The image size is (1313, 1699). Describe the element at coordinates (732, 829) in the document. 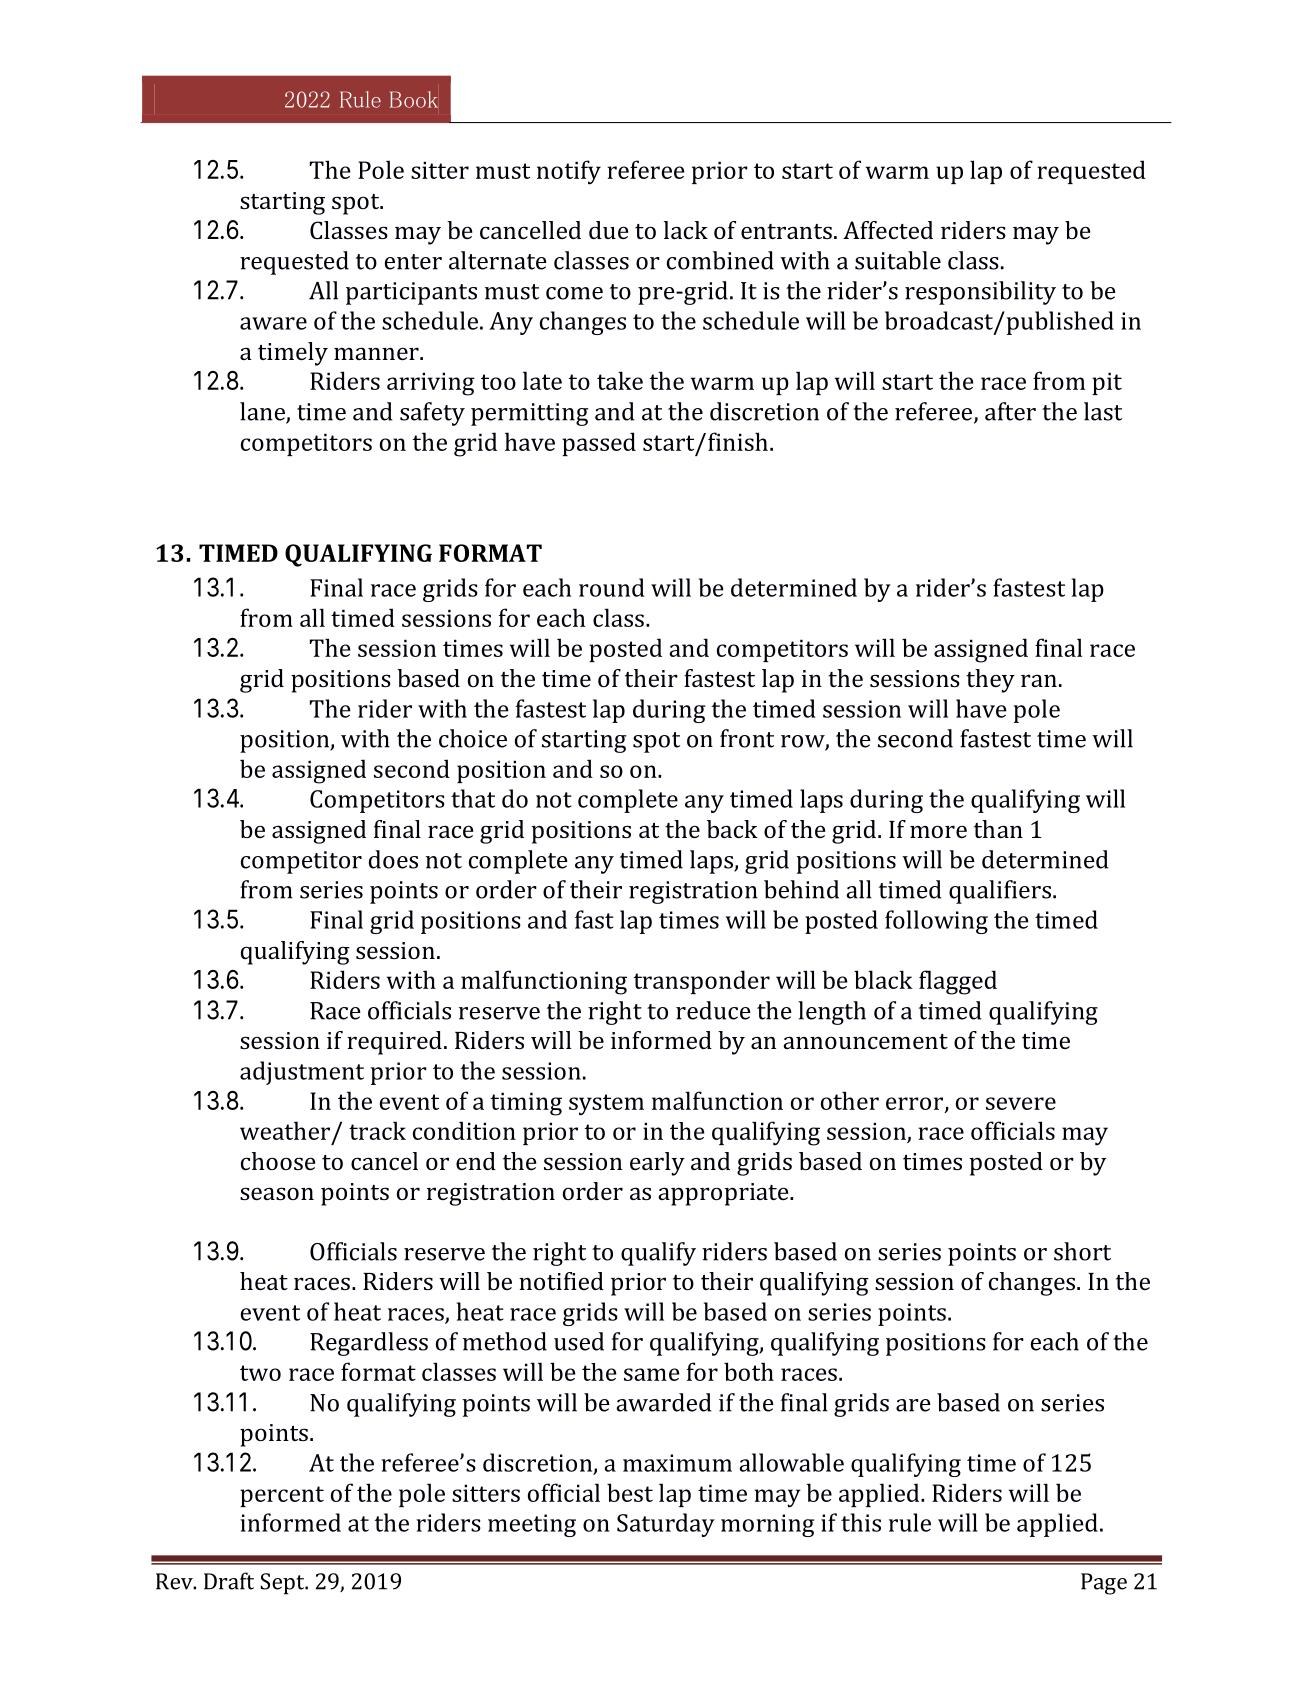

I see `back` at that location.
